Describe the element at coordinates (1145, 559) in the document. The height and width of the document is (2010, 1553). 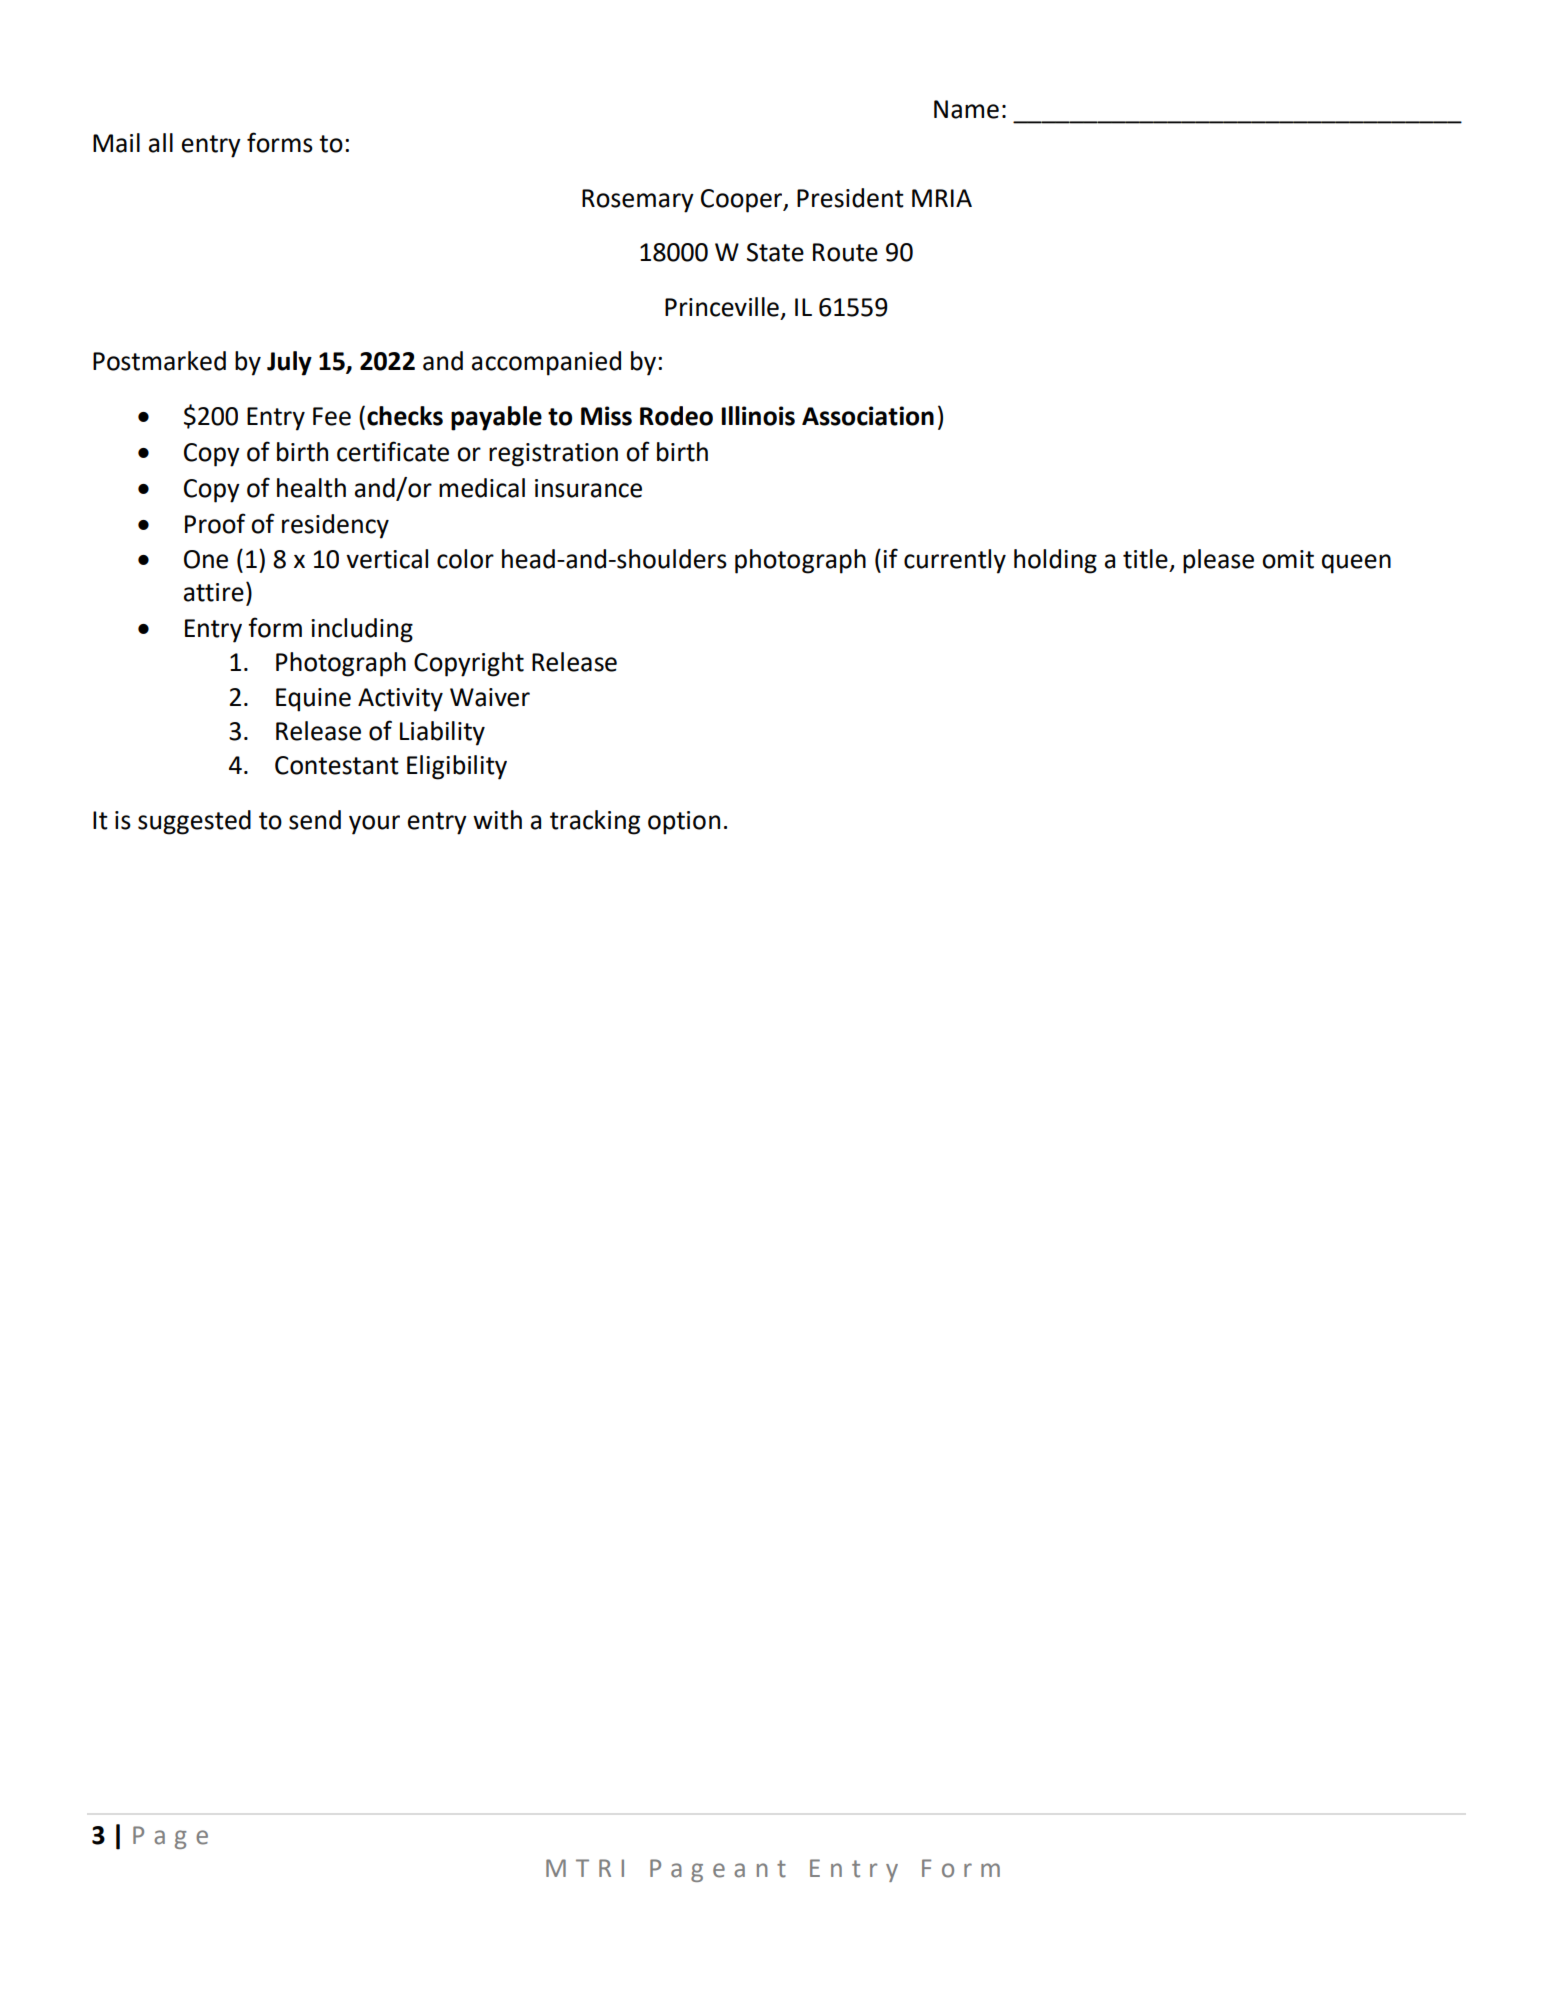
I see `title` at that location.
